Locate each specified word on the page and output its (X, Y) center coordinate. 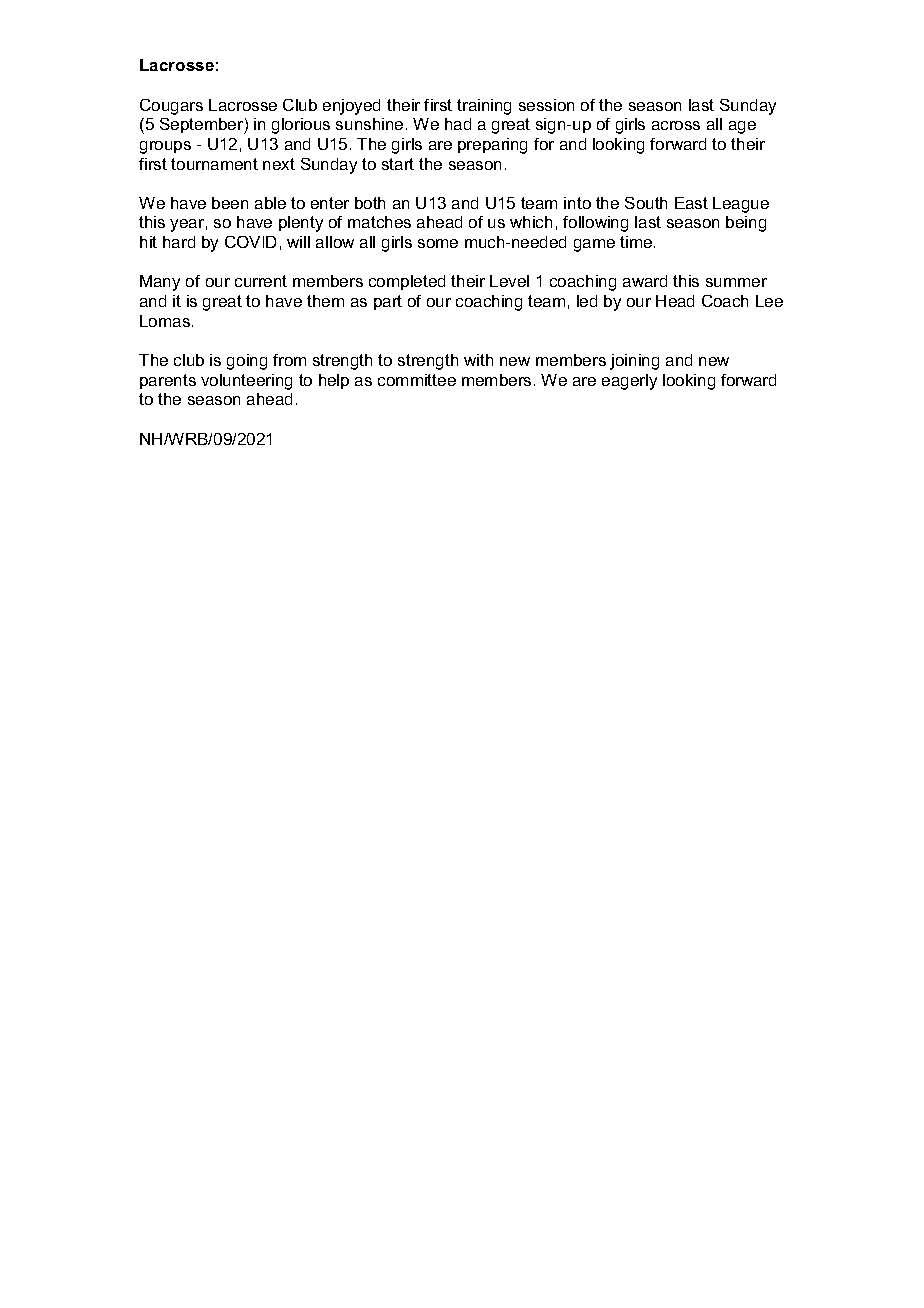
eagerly (629, 382)
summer (736, 282)
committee (417, 380)
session (546, 105)
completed (407, 282)
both (370, 203)
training (484, 107)
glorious (301, 126)
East (691, 203)
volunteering (246, 382)
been (230, 203)
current (261, 281)
